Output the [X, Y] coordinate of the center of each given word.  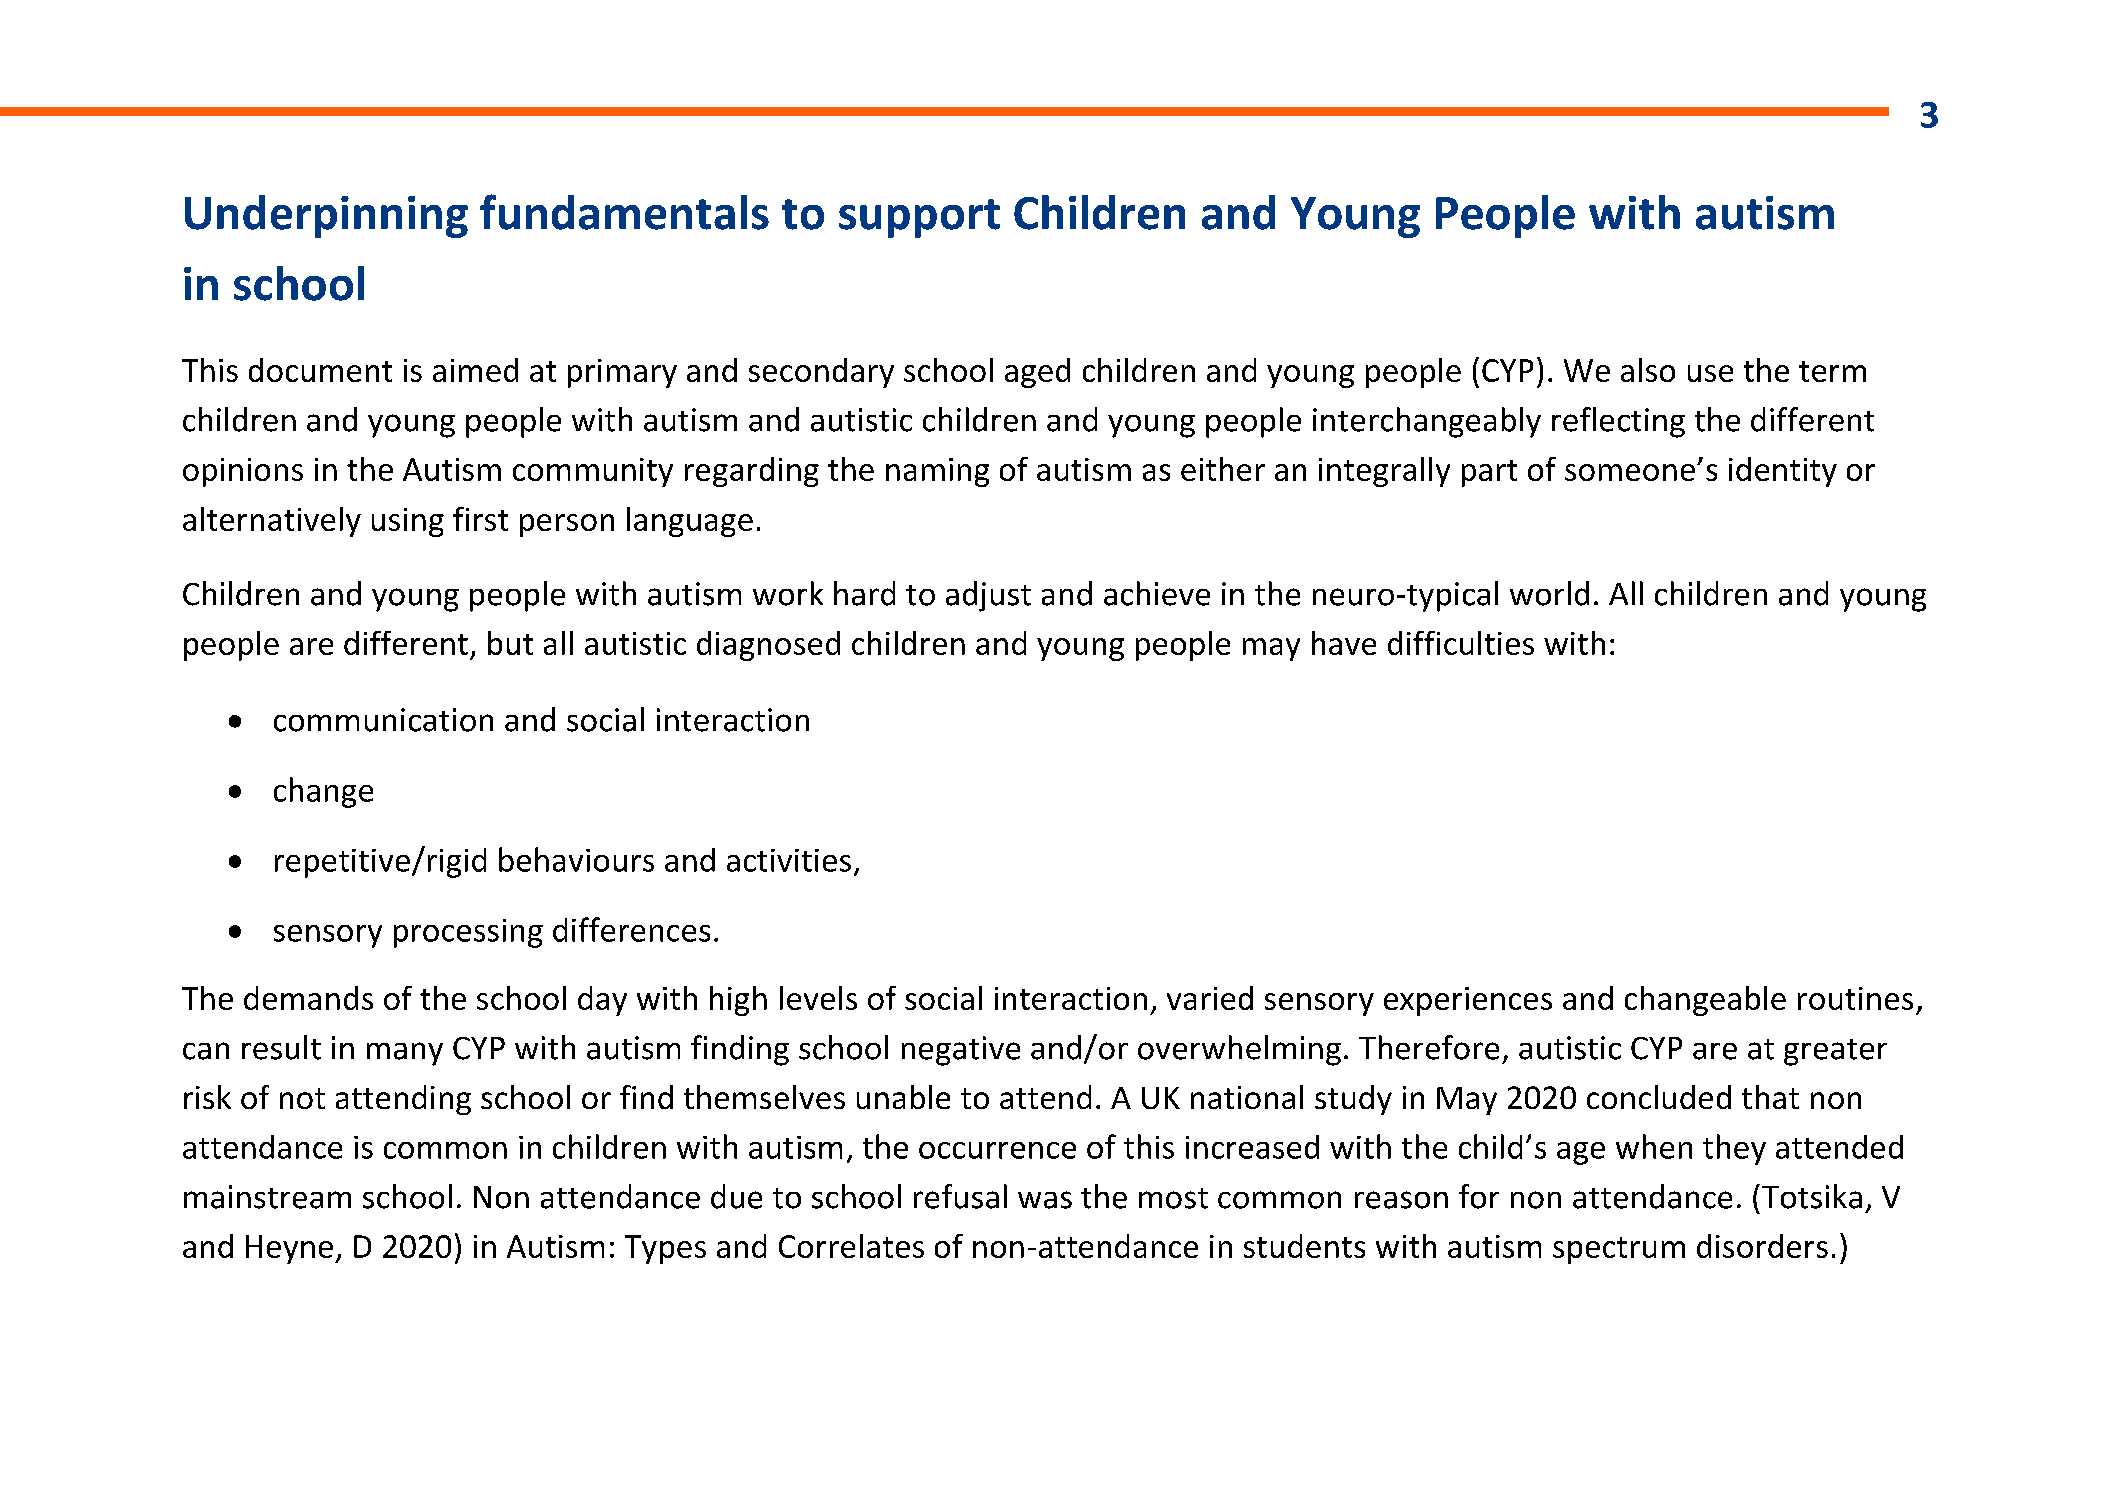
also [1648, 370]
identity [1783, 472]
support [919, 218]
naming [937, 472]
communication [383, 720]
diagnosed [768, 646]
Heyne [289, 1249]
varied [1210, 998]
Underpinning [326, 216]
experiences [1468, 1001]
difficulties [1461, 643]
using [408, 522]
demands [308, 998]
